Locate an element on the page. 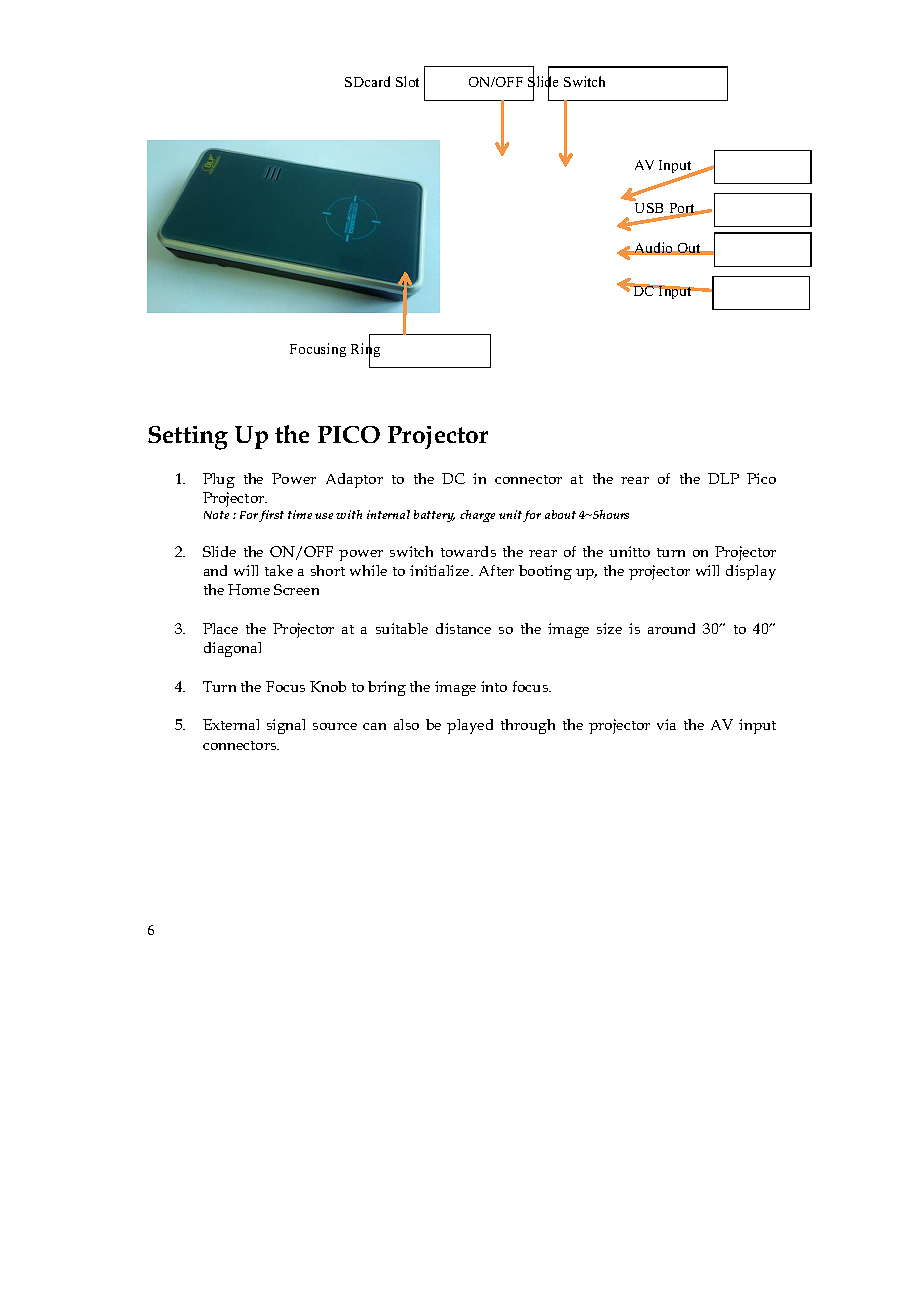 The width and height of the image is (924, 1308). External is located at coordinates (231, 724).
